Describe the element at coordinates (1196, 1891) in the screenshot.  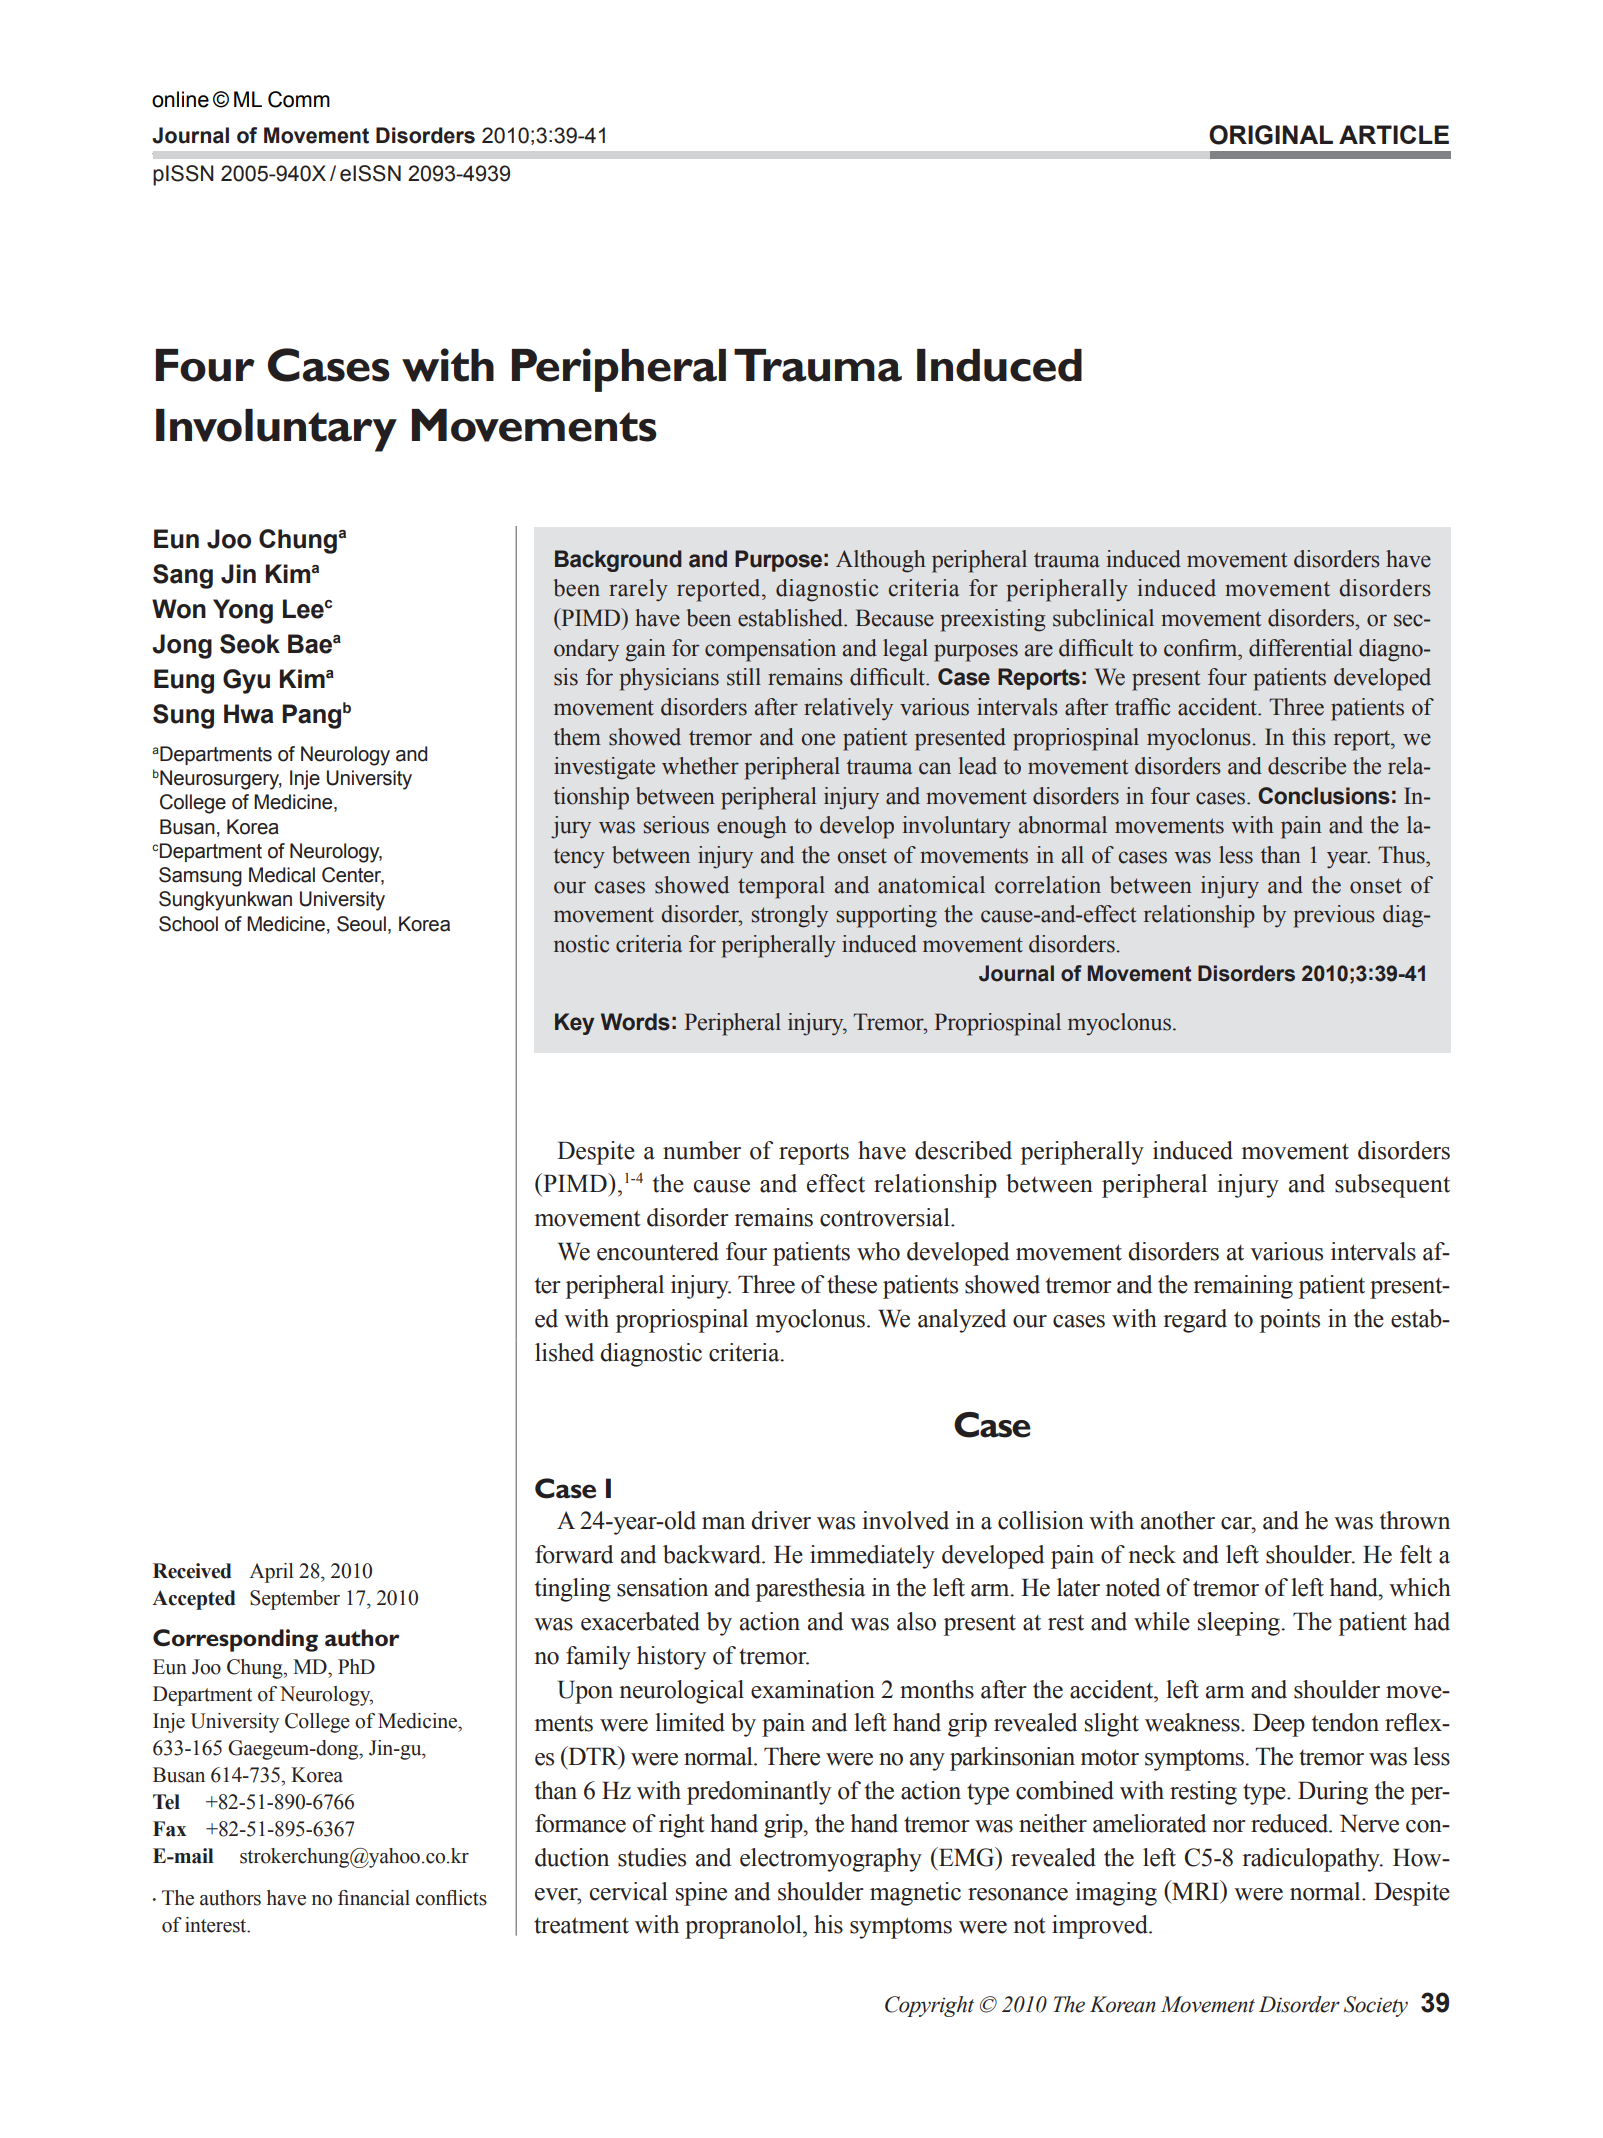
I see `MRI` at that location.
